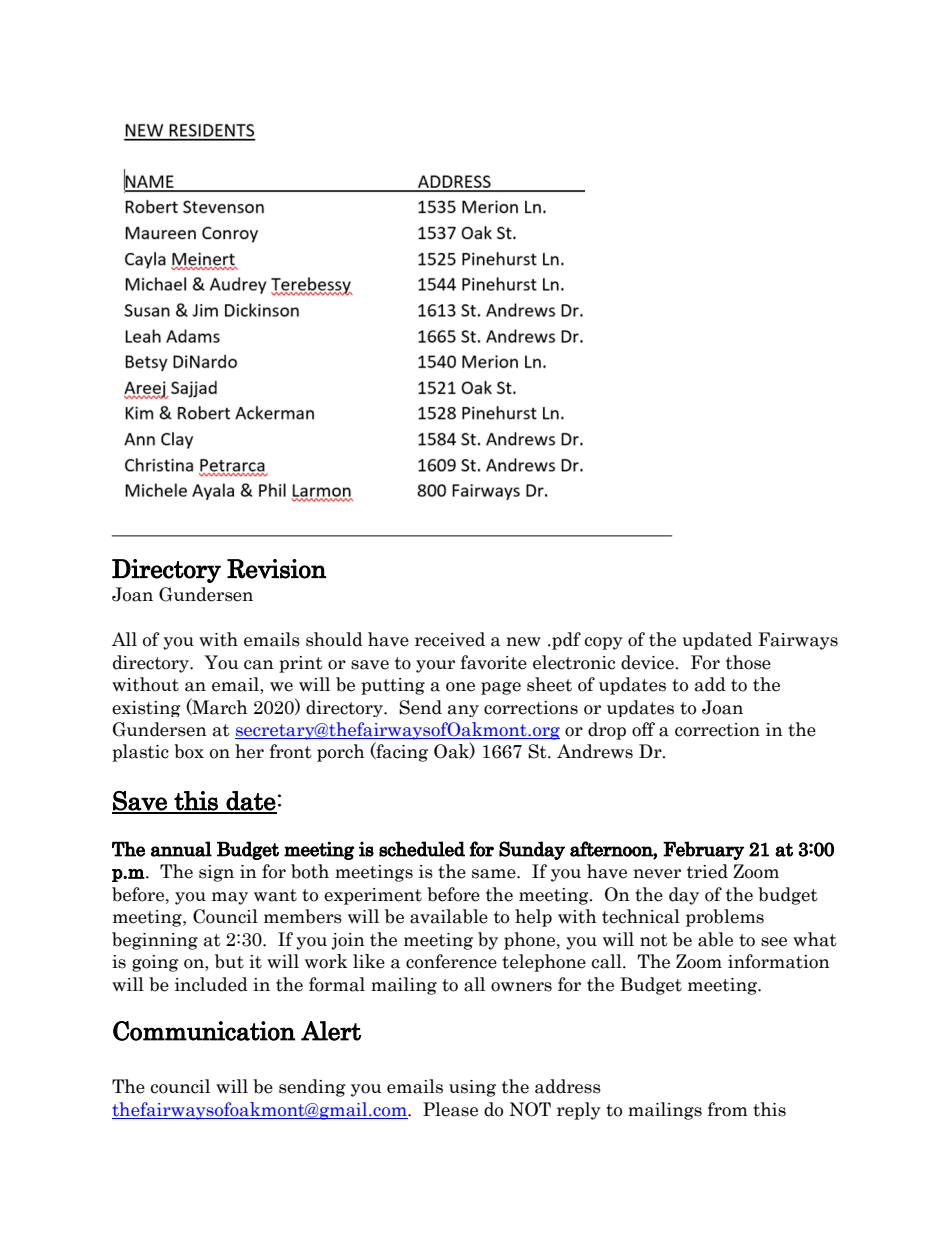 This image has height=1233, width=952. What do you see at coordinates (276, 569) in the image?
I see `Revision` at bounding box center [276, 569].
